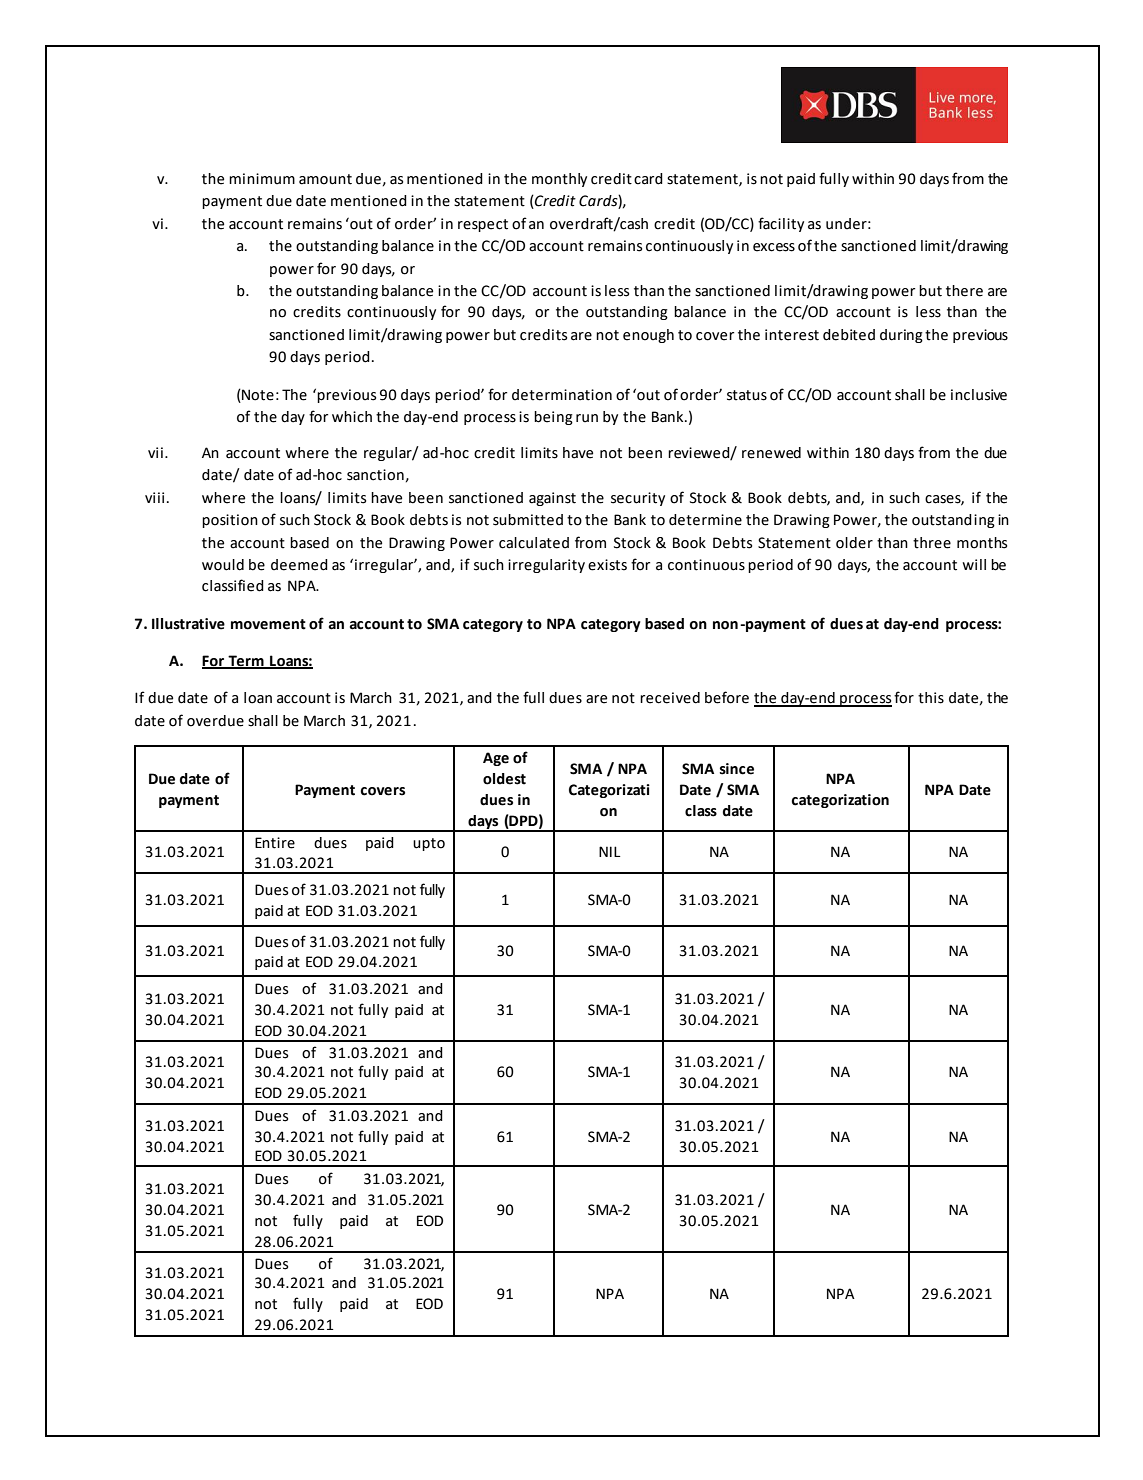 This page has height=1480, width=1143. What do you see at coordinates (528, 520) in the page?
I see `submitted` at bounding box center [528, 520].
